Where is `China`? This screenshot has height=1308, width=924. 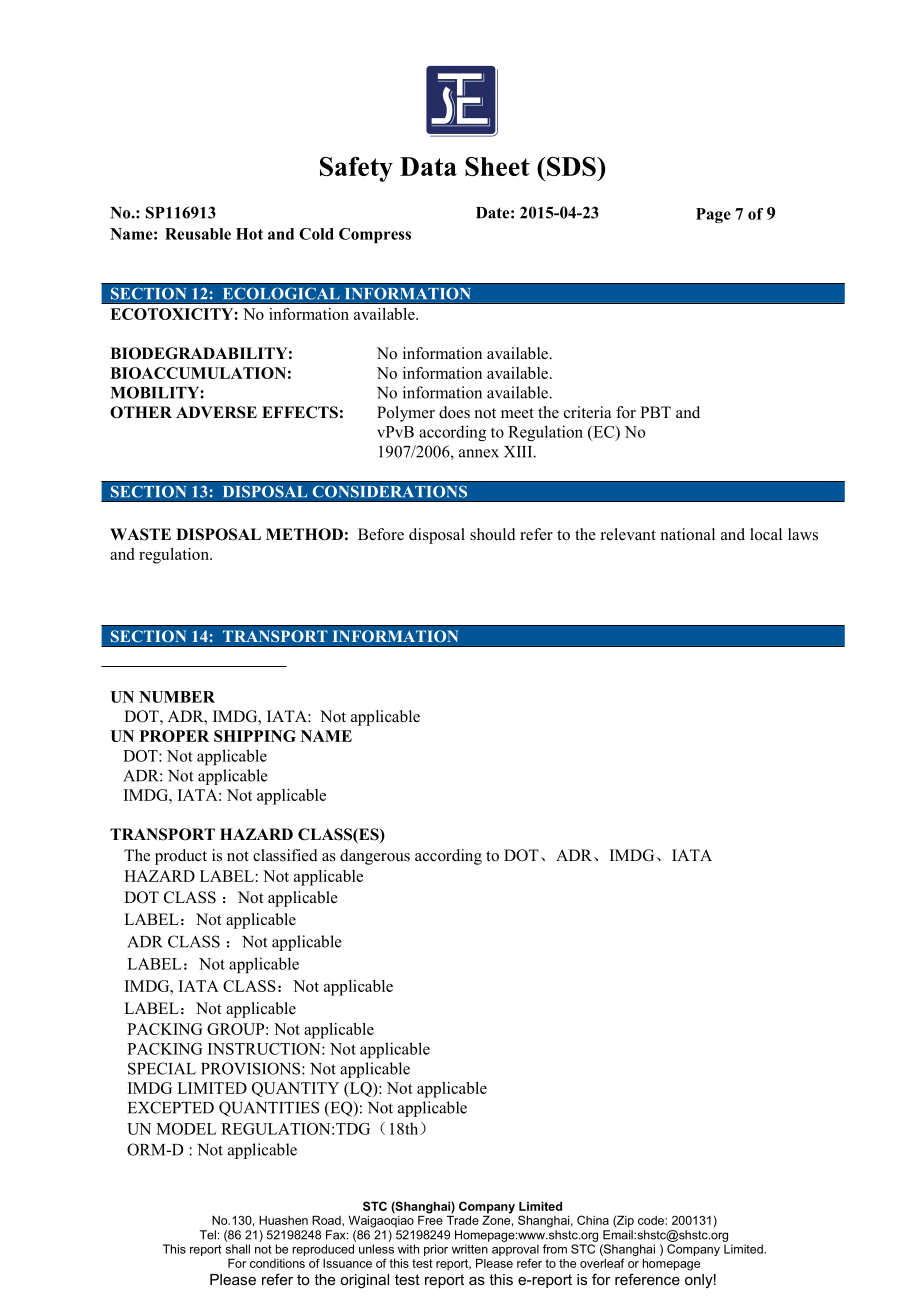 China is located at coordinates (593, 1220).
